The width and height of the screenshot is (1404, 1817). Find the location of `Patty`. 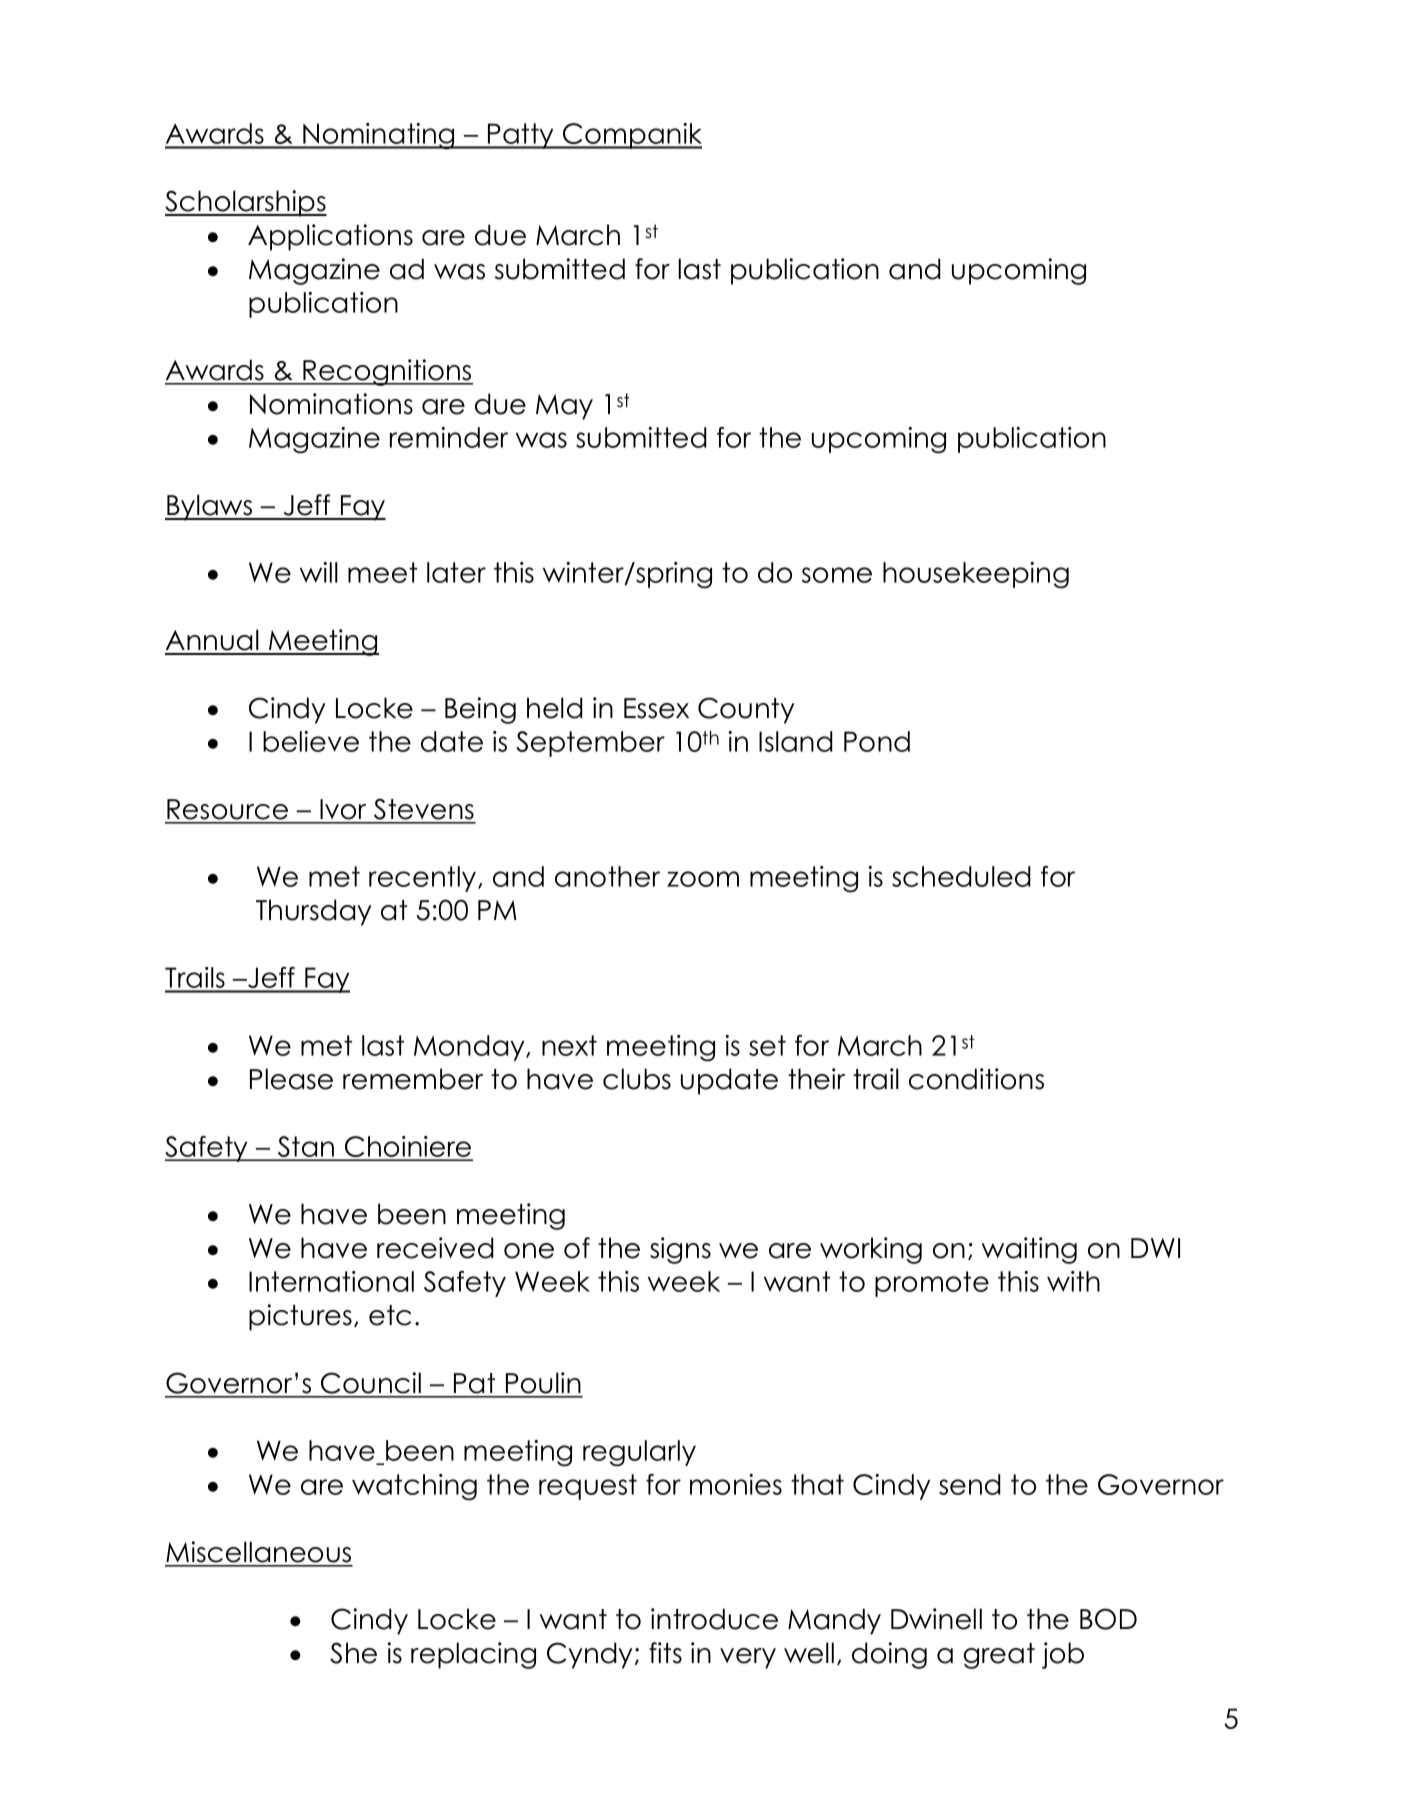

Patty is located at coordinates (521, 136).
